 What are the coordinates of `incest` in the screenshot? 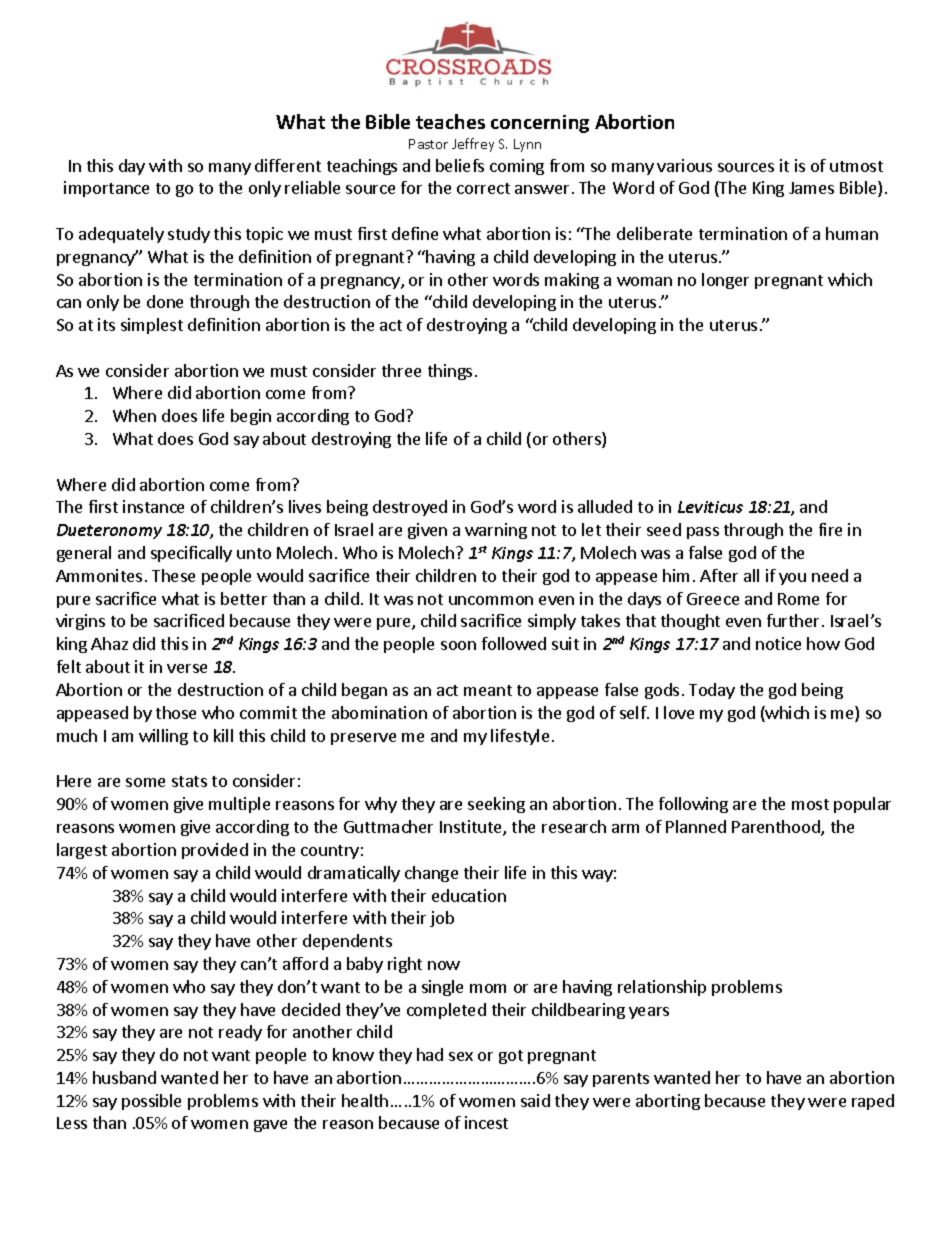 It's located at (486, 1122).
